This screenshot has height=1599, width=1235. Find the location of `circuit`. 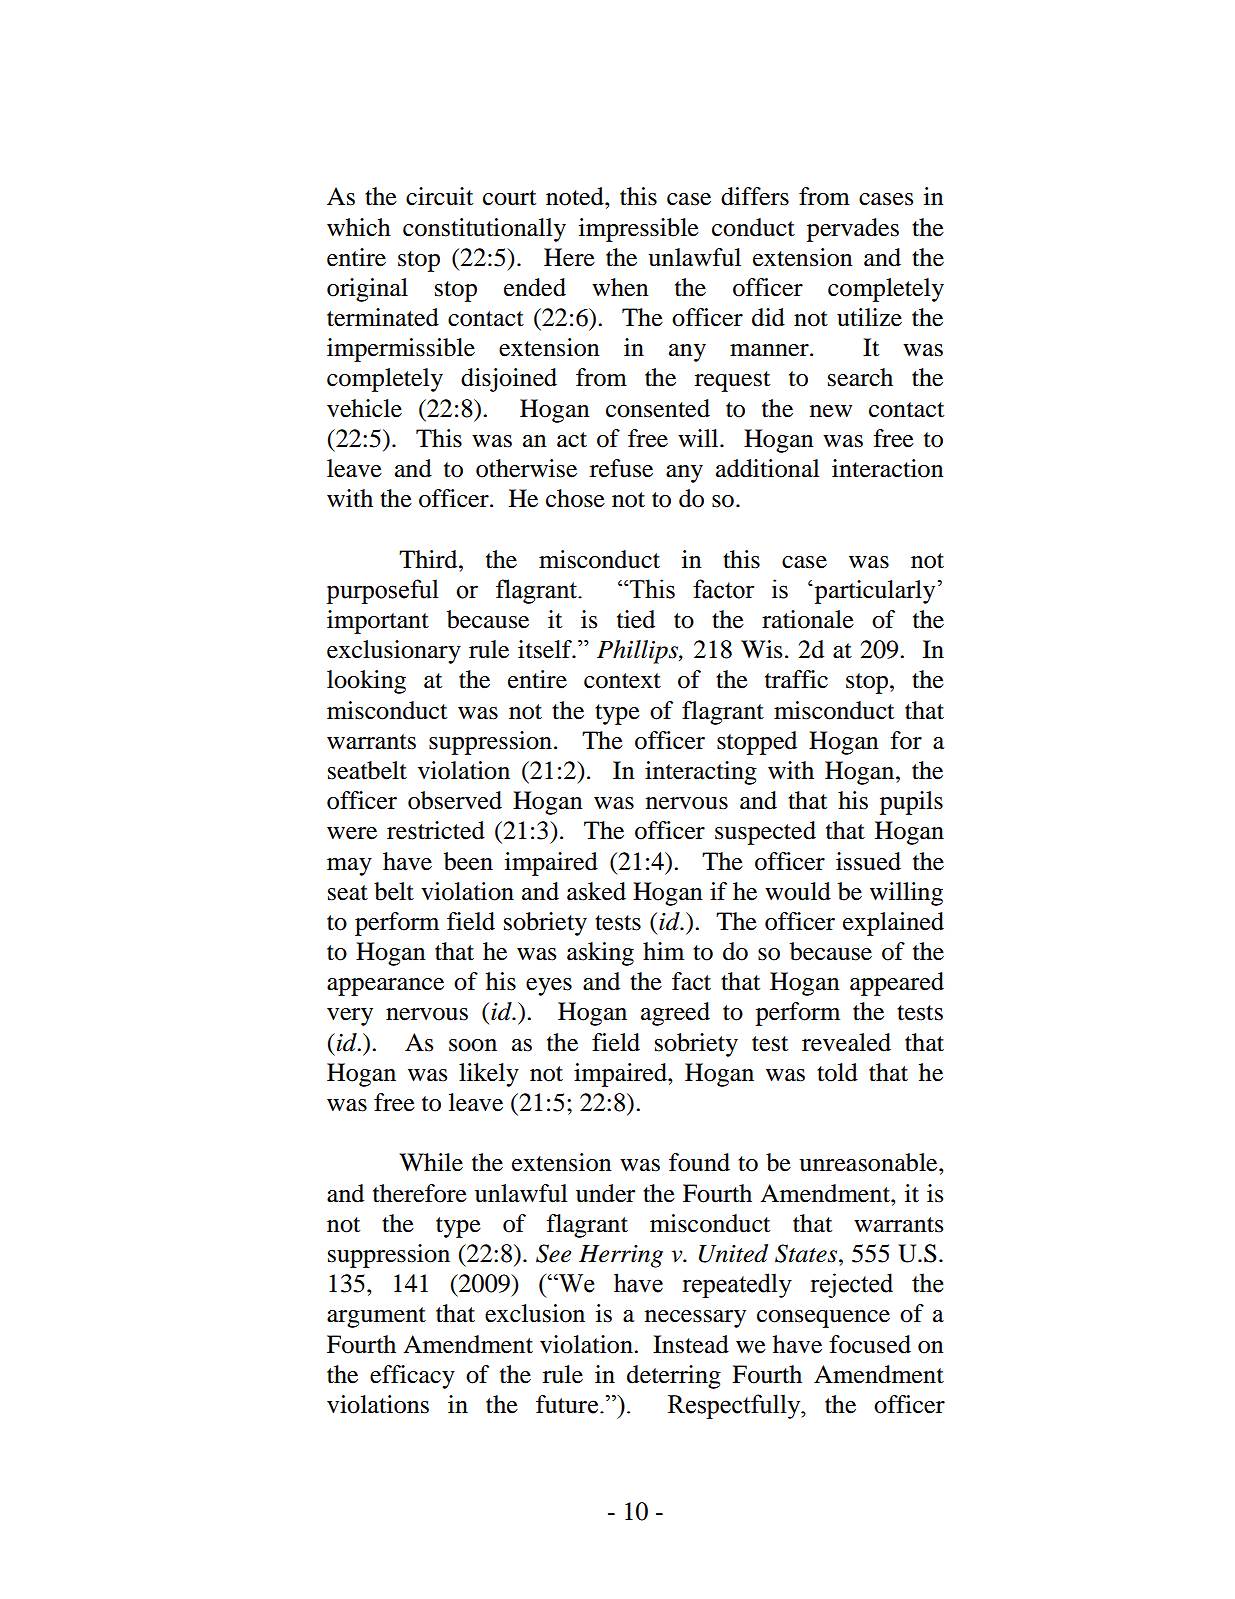

circuit is located at coordinates (439, 196).
